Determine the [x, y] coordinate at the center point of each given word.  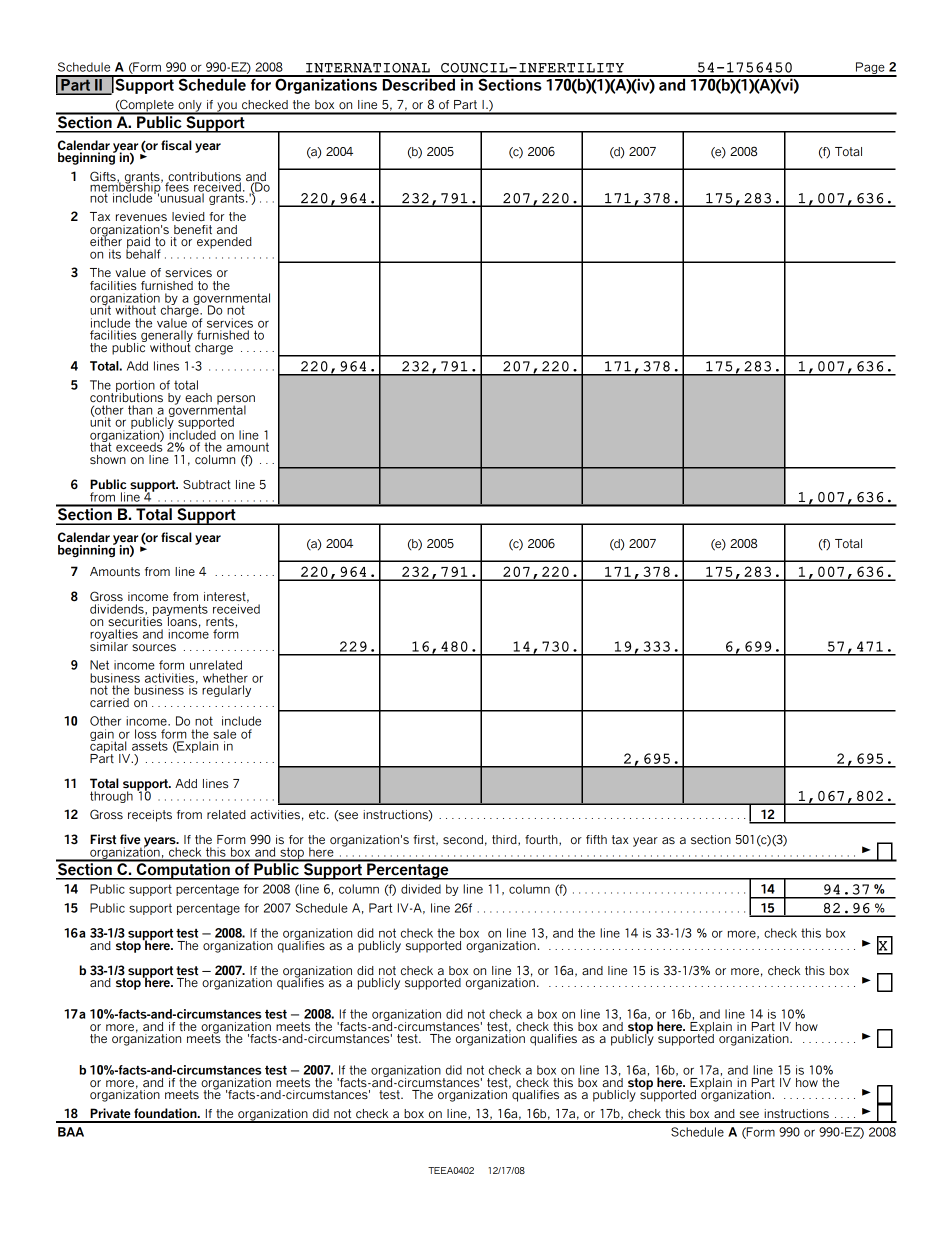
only [190, 107]
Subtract [207, 484]
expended [224, 243]
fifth [596, 839]
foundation [166, 1113]
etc [318, 814]
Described [419, 83]
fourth [542, 840]
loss [146, 734]
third [505, 840]
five [130, 839]
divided [421, 889]
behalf [143, 253]
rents [220, 621]
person [236, 401]
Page [870, 69]
